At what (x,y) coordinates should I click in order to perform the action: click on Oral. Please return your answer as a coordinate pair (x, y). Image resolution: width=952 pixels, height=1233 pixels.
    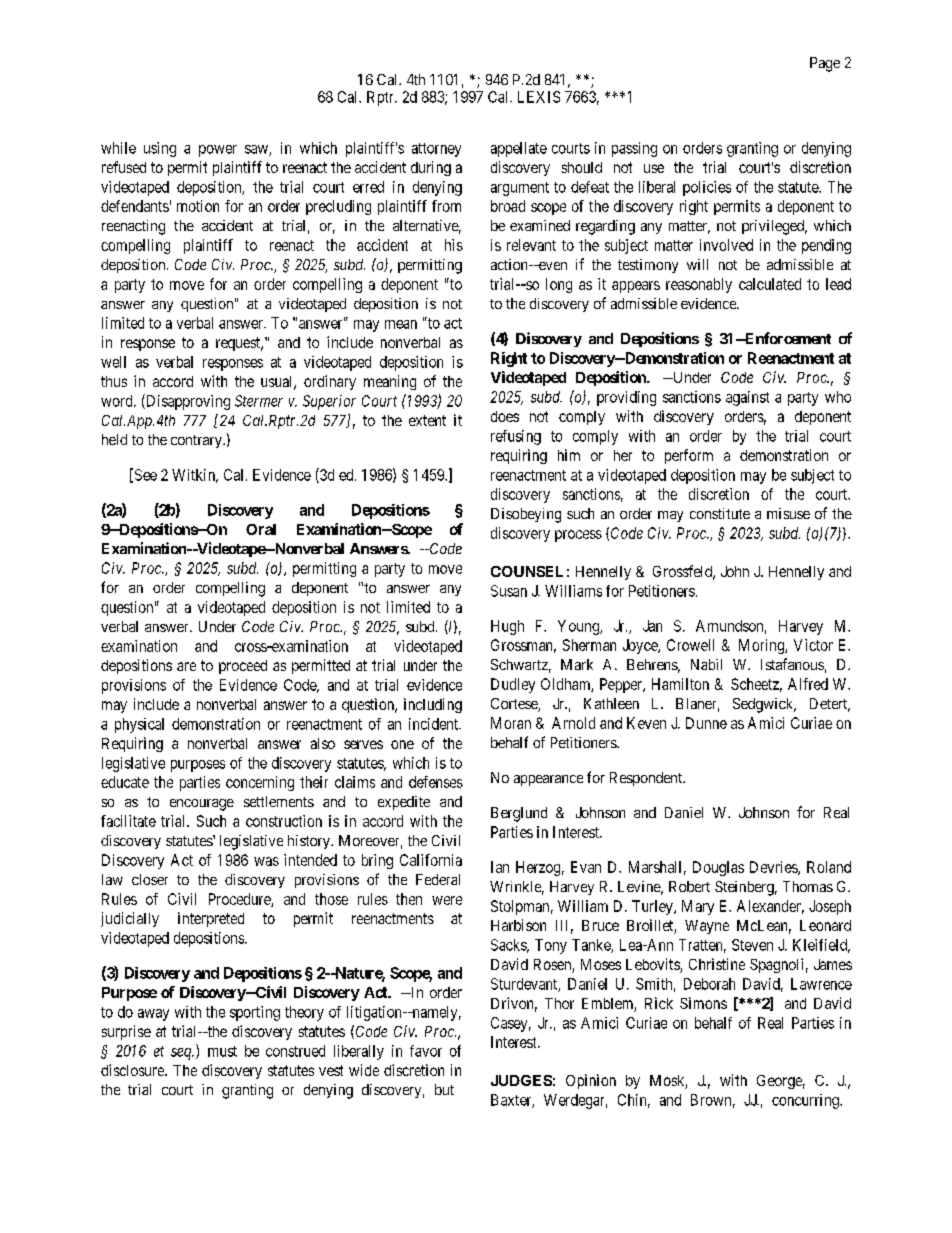
    Looking at the image, I should click on (261, 529).
